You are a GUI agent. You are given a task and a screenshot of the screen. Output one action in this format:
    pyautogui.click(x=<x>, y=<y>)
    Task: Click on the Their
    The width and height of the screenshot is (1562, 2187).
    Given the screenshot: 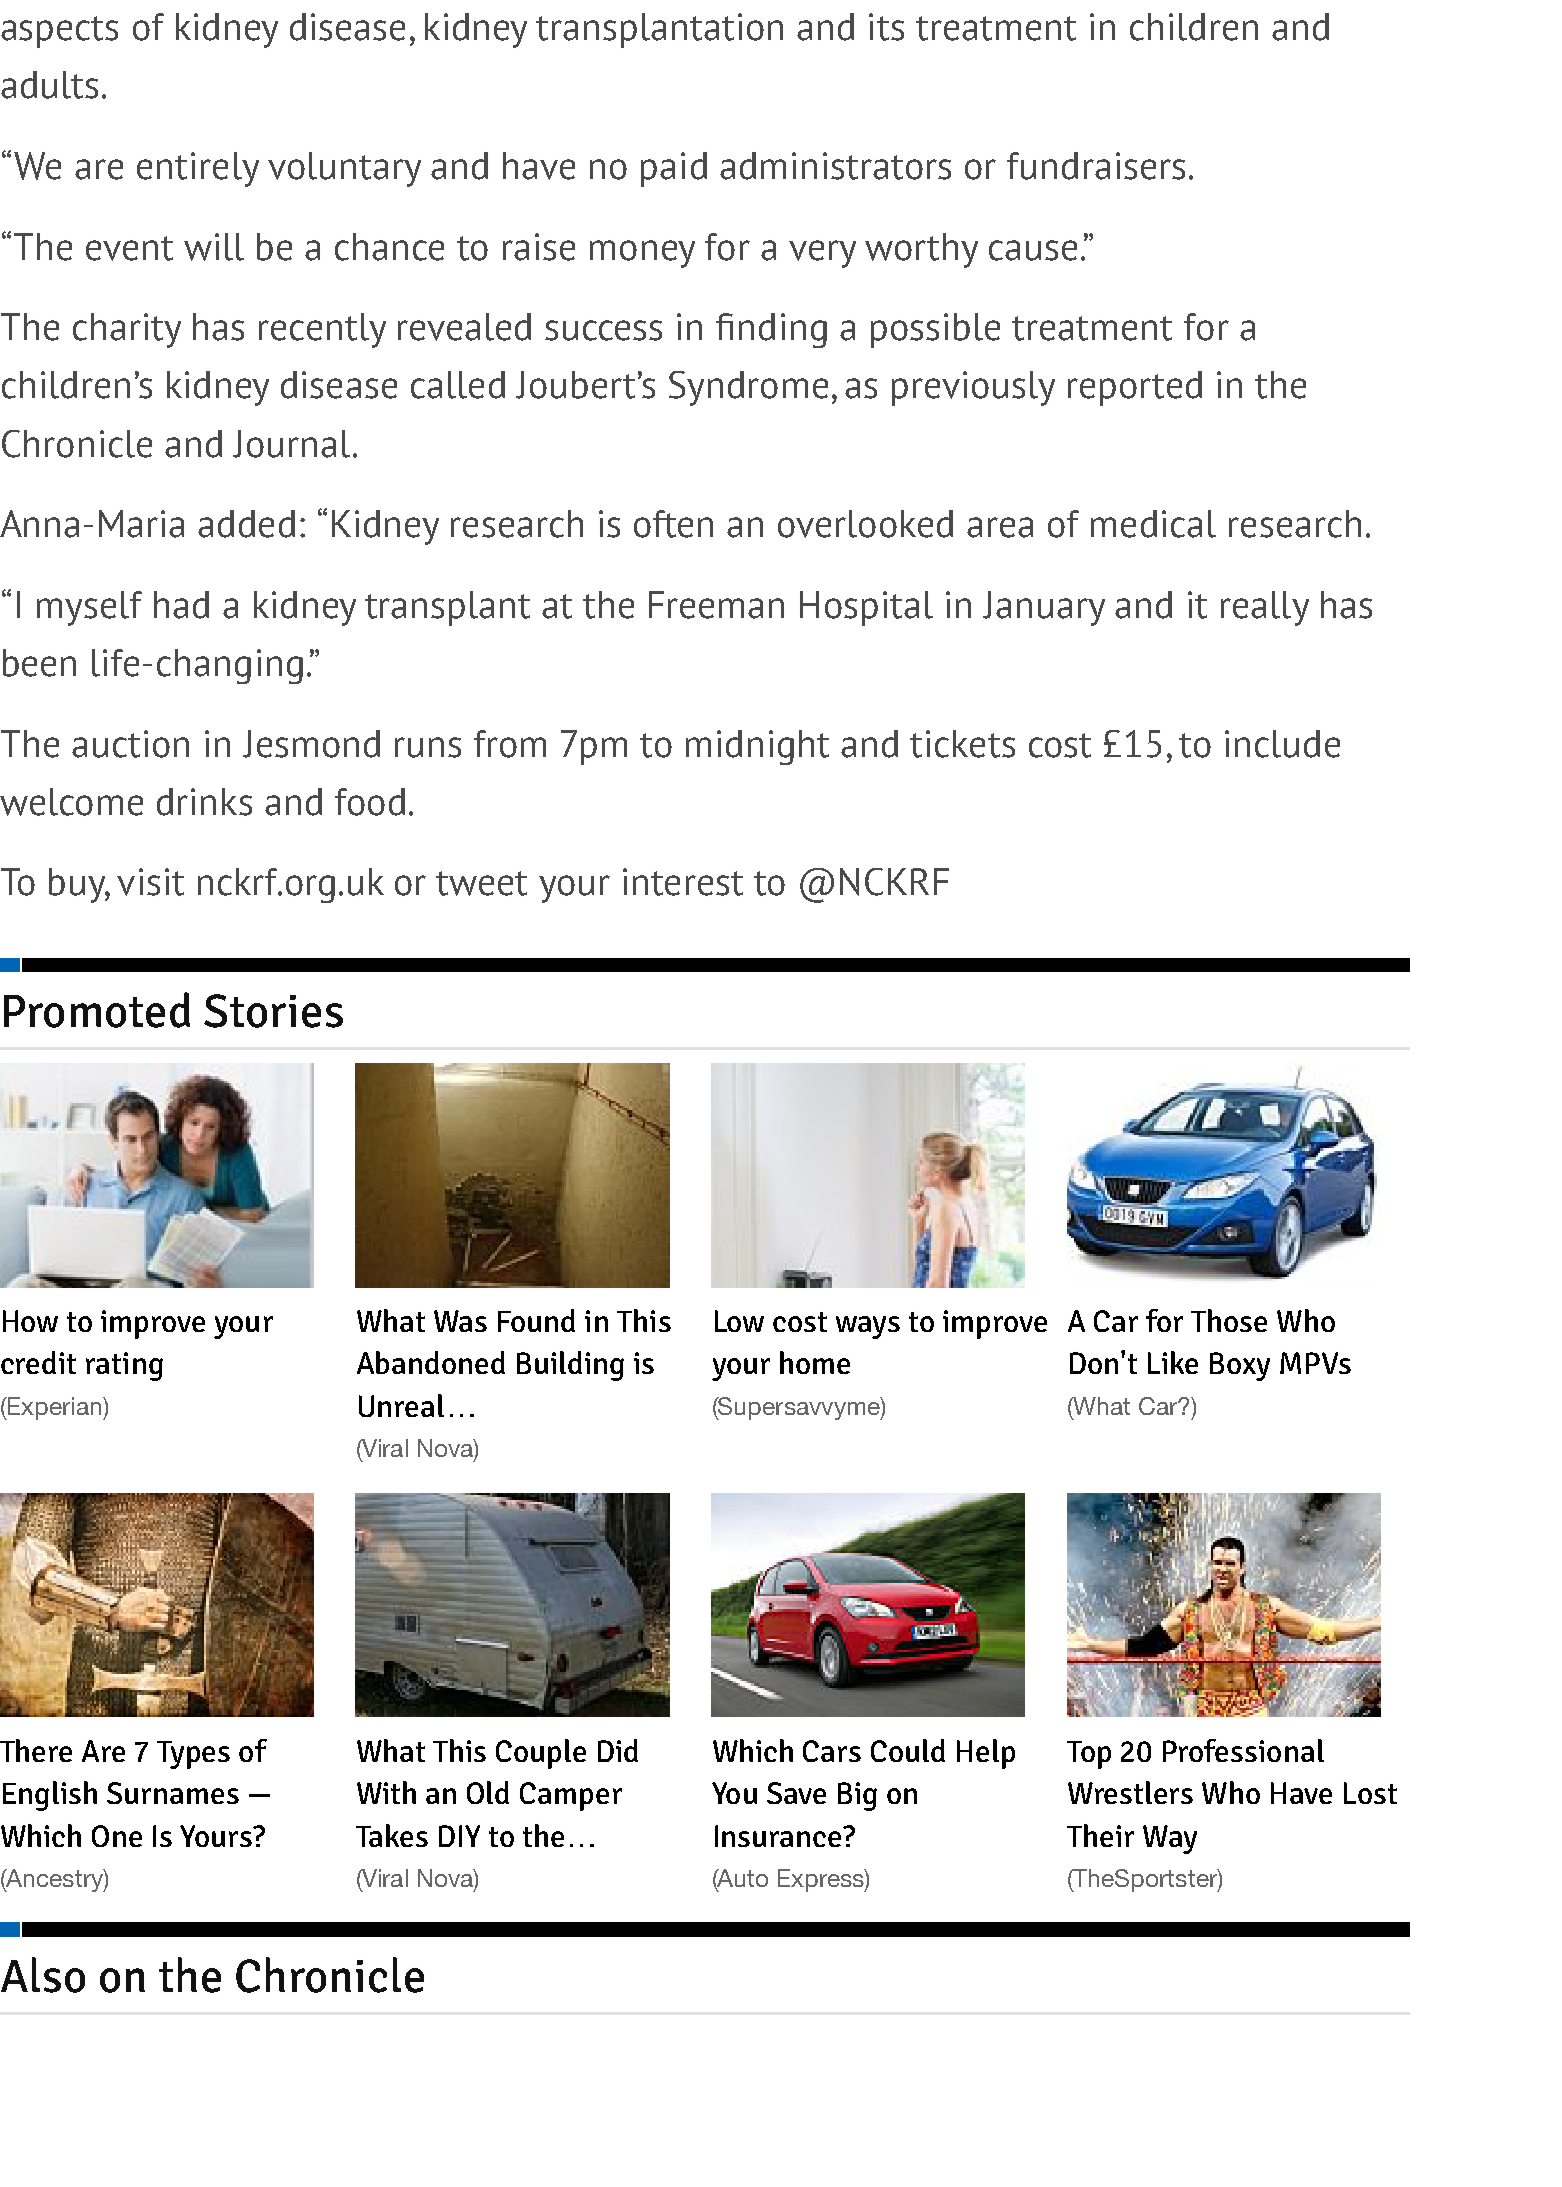 What is the action you would take?
    pyautogui.click(x=1100, y=1835)
